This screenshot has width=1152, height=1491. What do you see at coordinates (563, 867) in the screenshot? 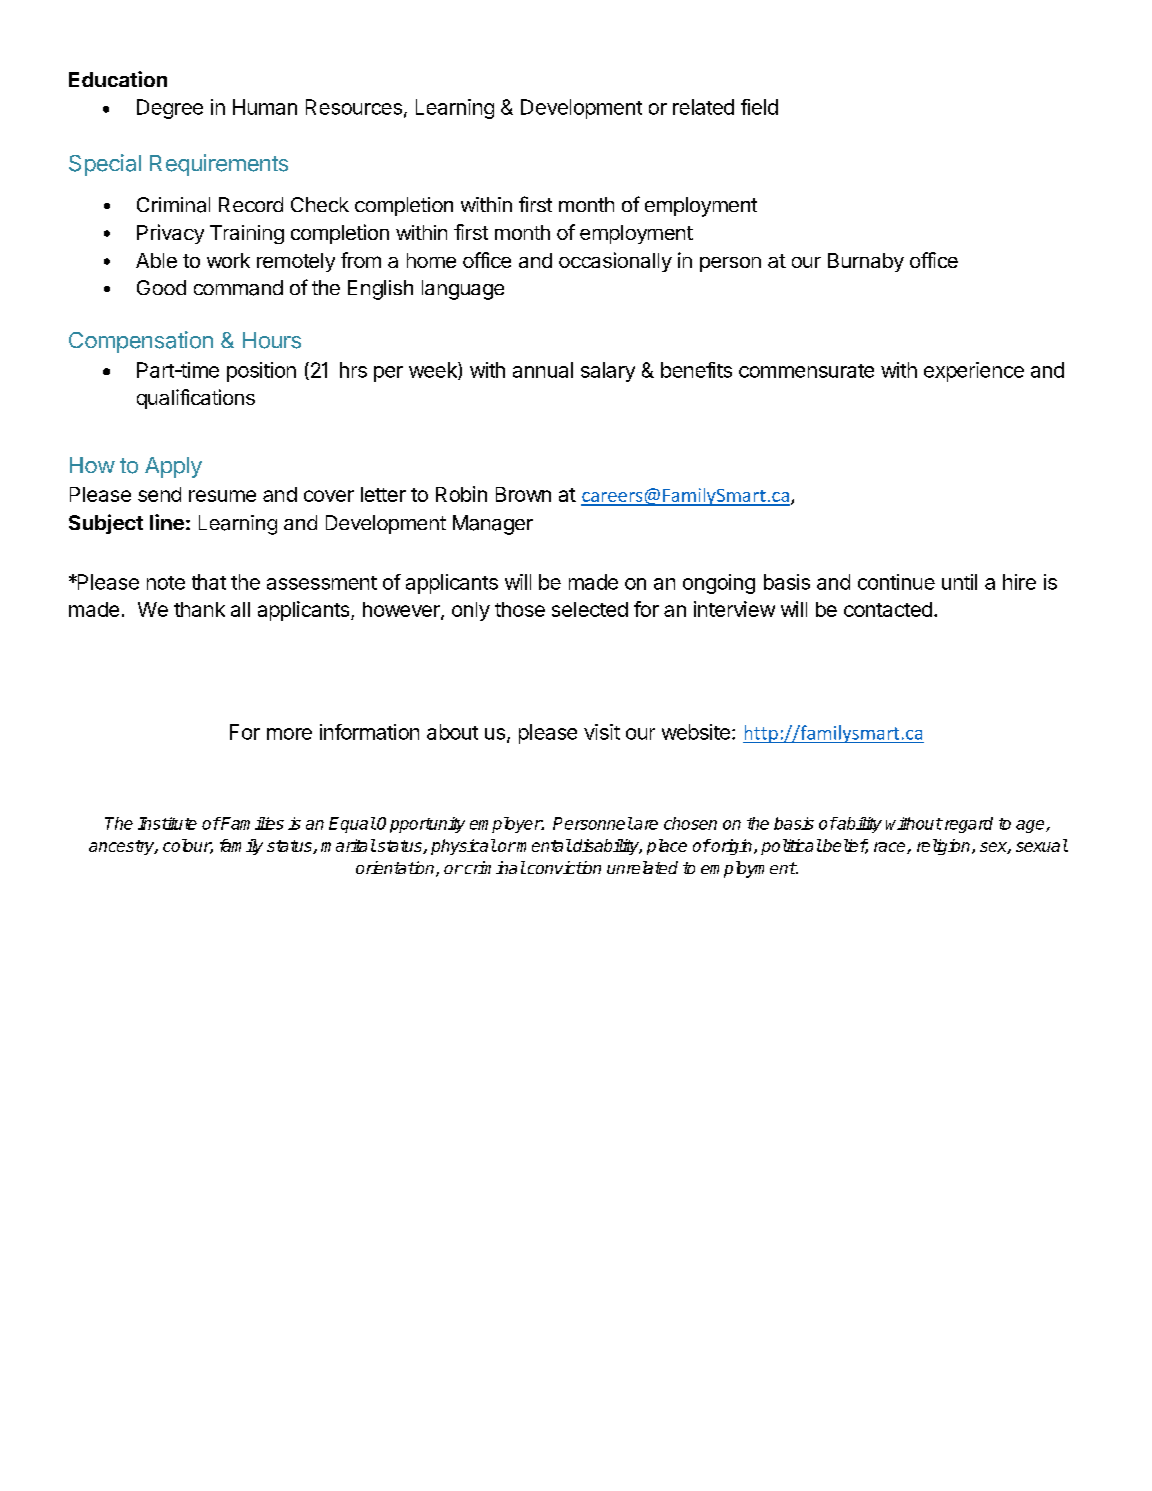
I see `conviction` at bounding box center [563, 867].
